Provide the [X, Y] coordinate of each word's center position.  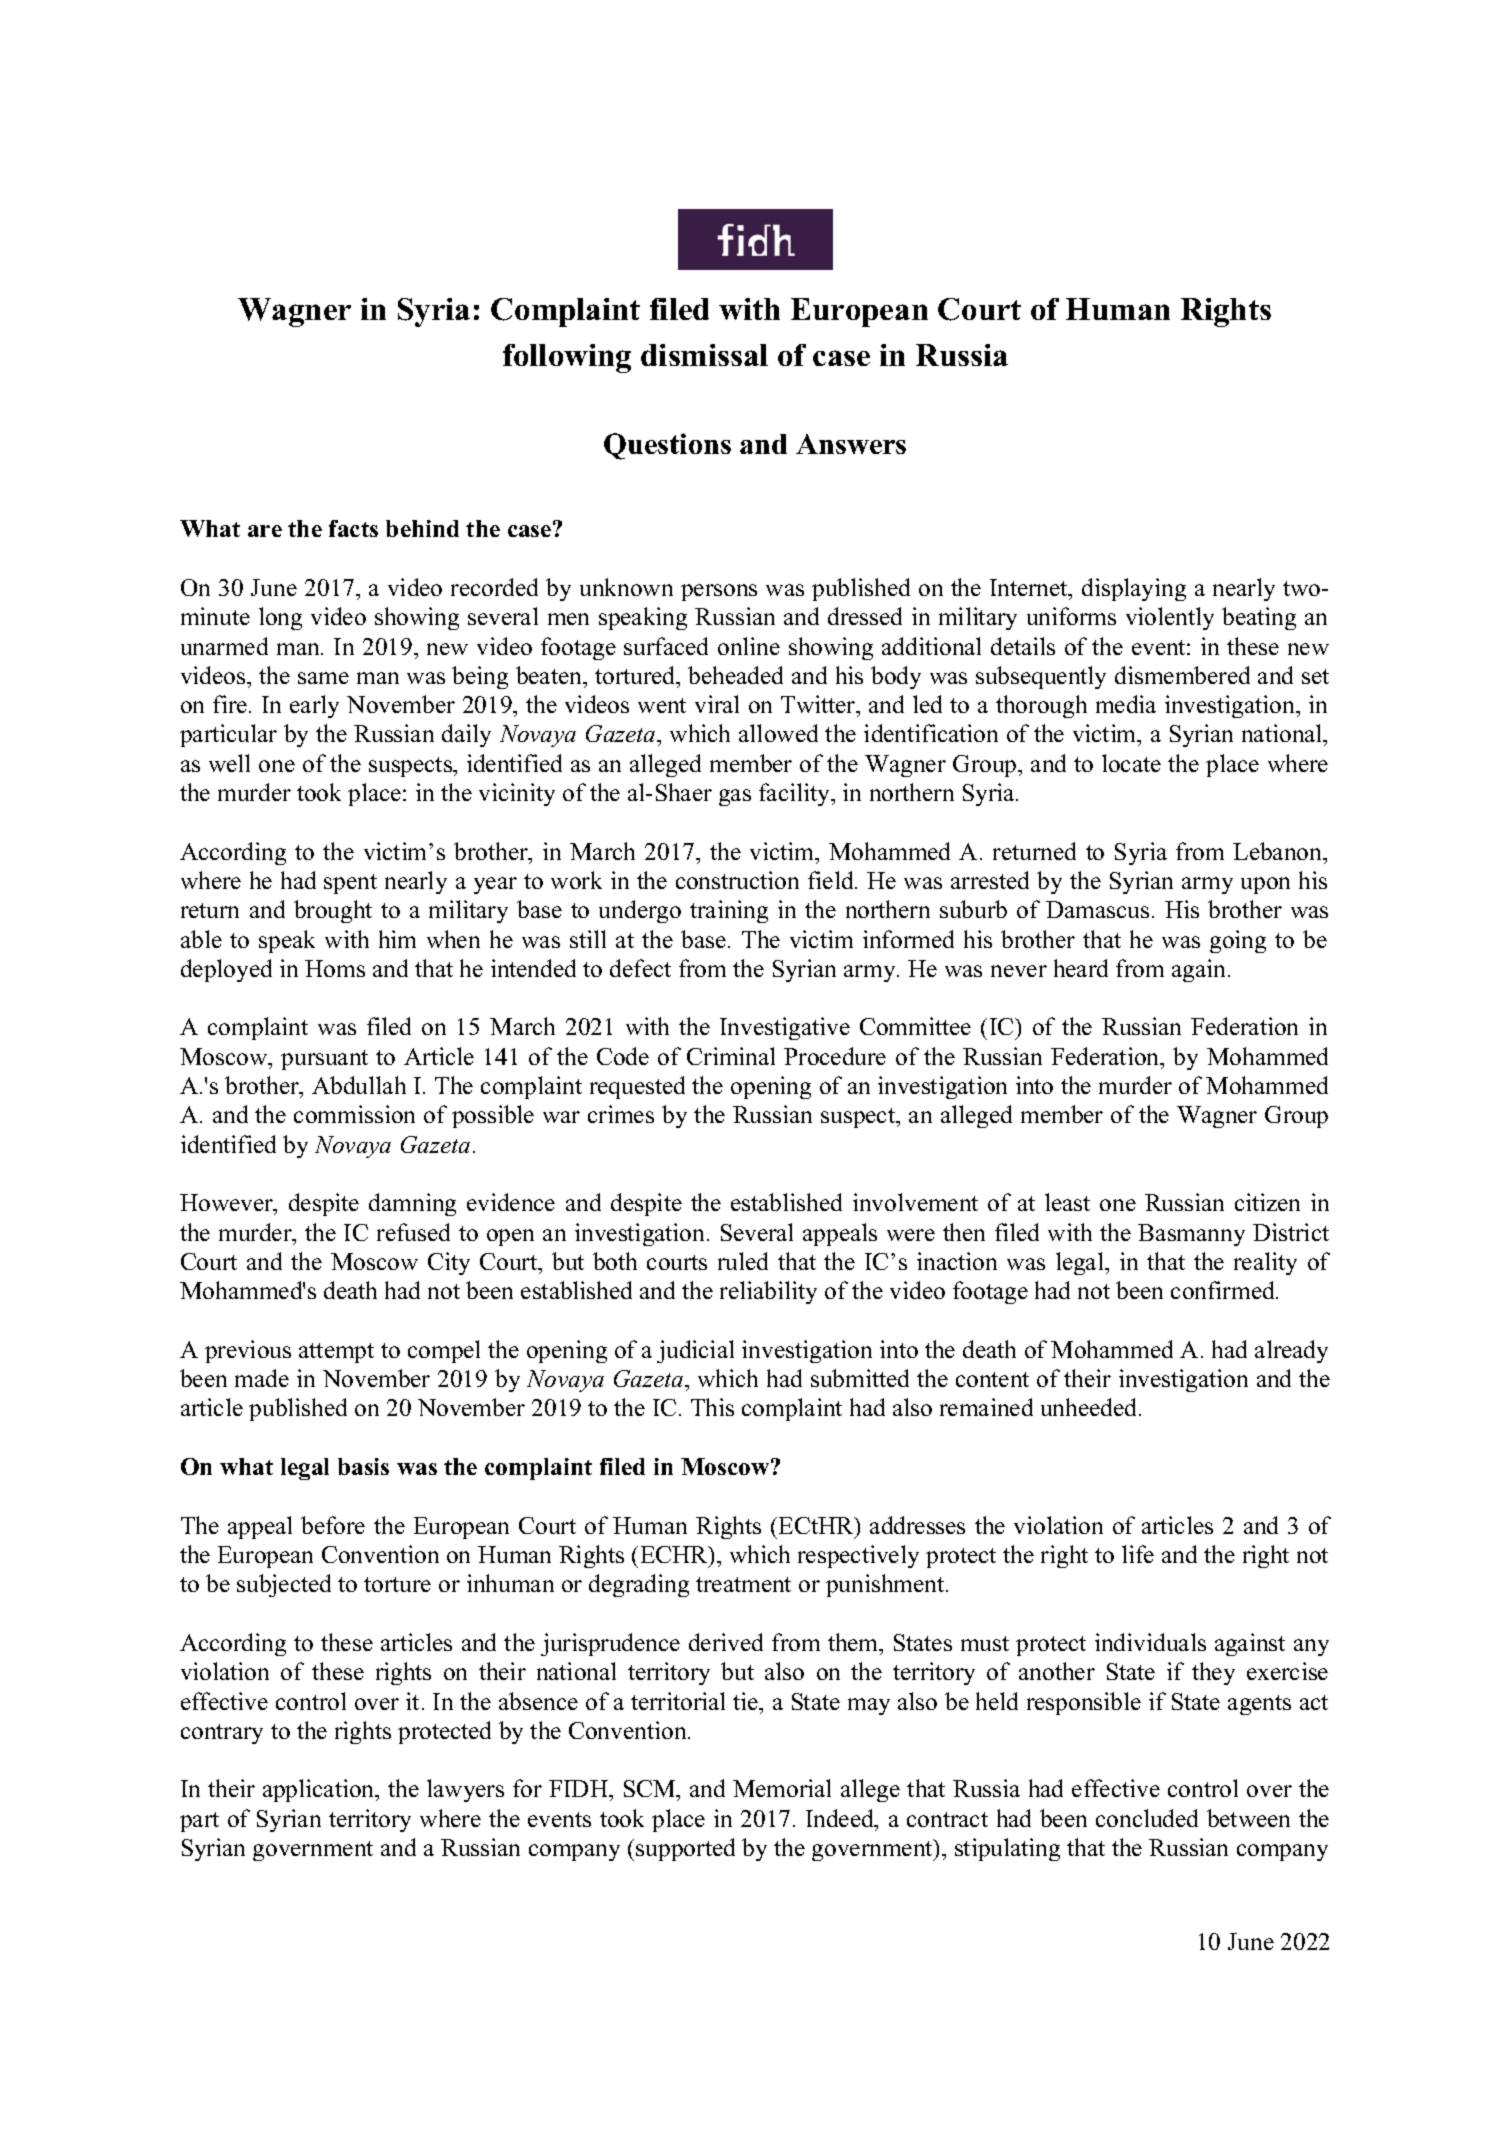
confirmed [1224, 1290]
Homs [335, 968]
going [1238, 941]
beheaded [735, 675]
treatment [743, 1584]
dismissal [704, 355]
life [1138, 1554]
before [333, 1525]
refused [413, 1232]
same [323, 678]
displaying [1134, 589]
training [729, 911]
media [1126, 704]
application [320, 1790]
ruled [743, 1261]
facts [353, 528]
